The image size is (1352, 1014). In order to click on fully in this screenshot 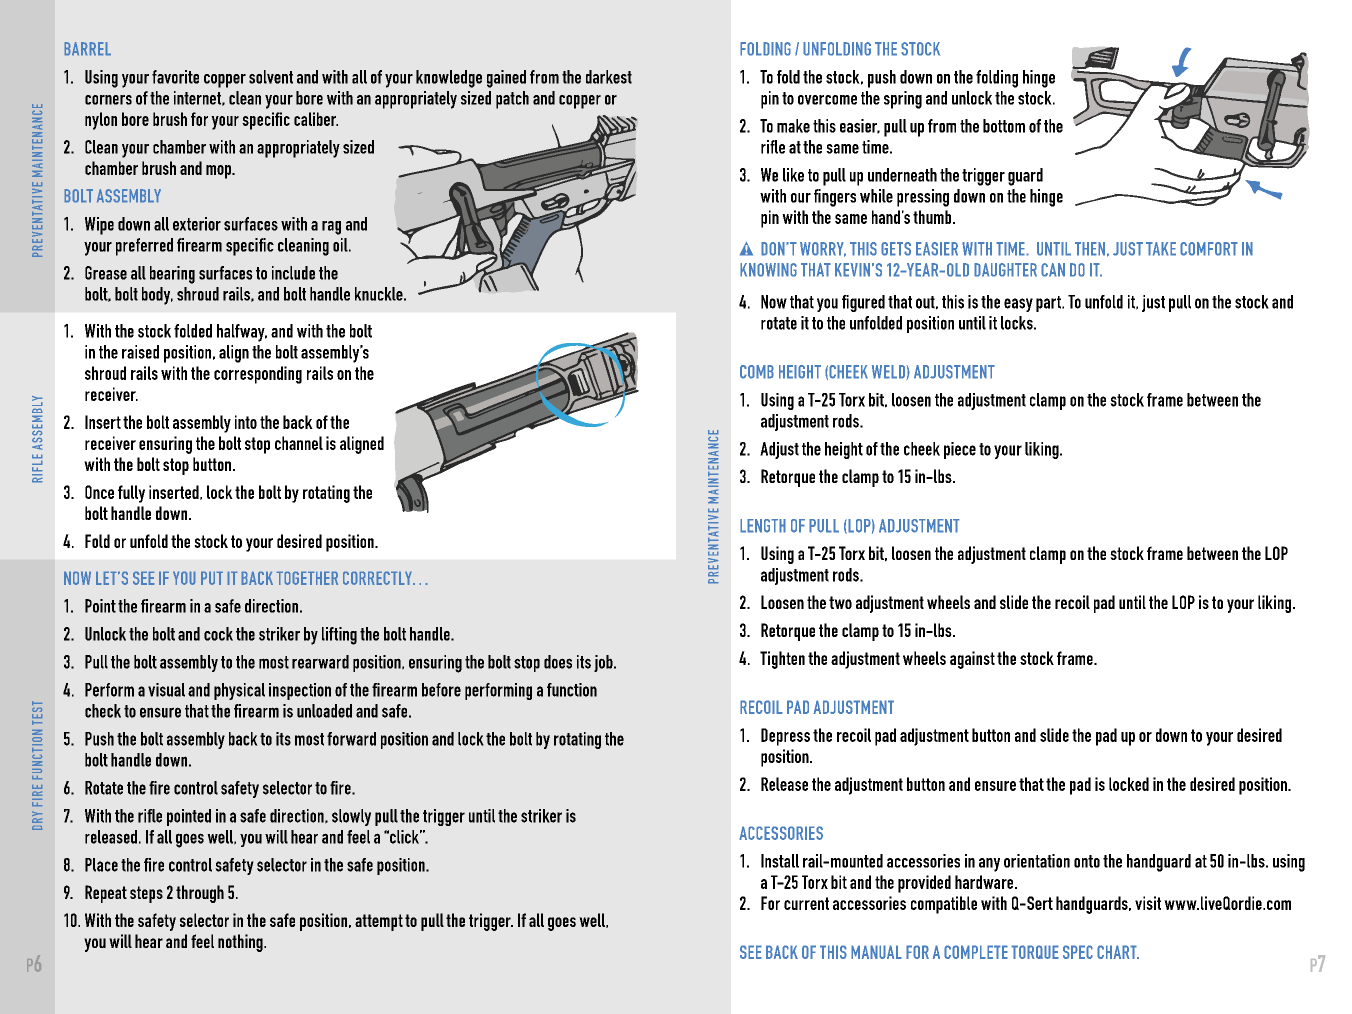, I will do `click(131, 494)`.
